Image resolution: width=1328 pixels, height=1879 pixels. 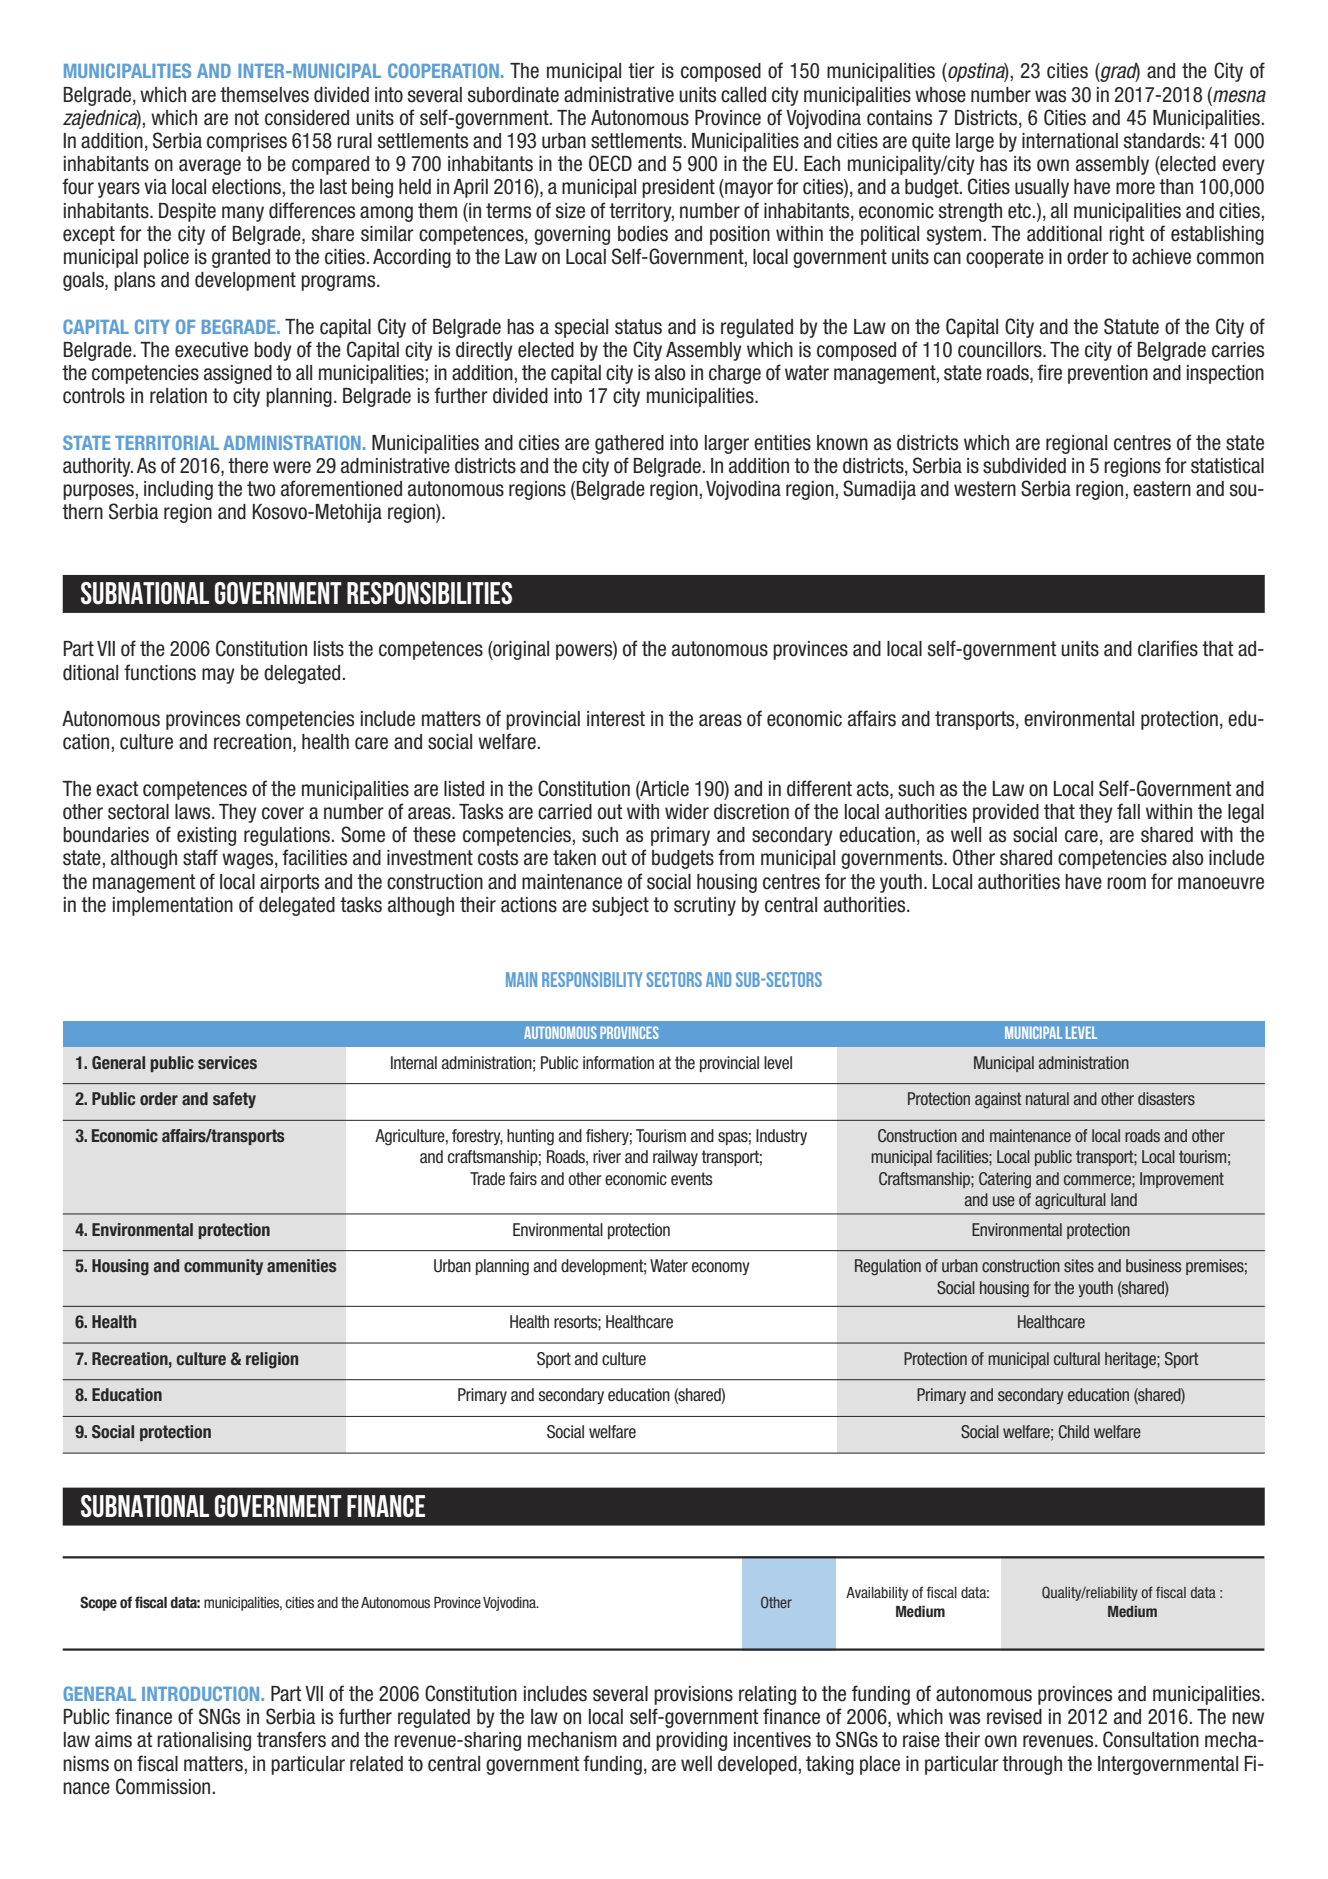 I want to click on Consultation, so click(x=1151, y=1739).
